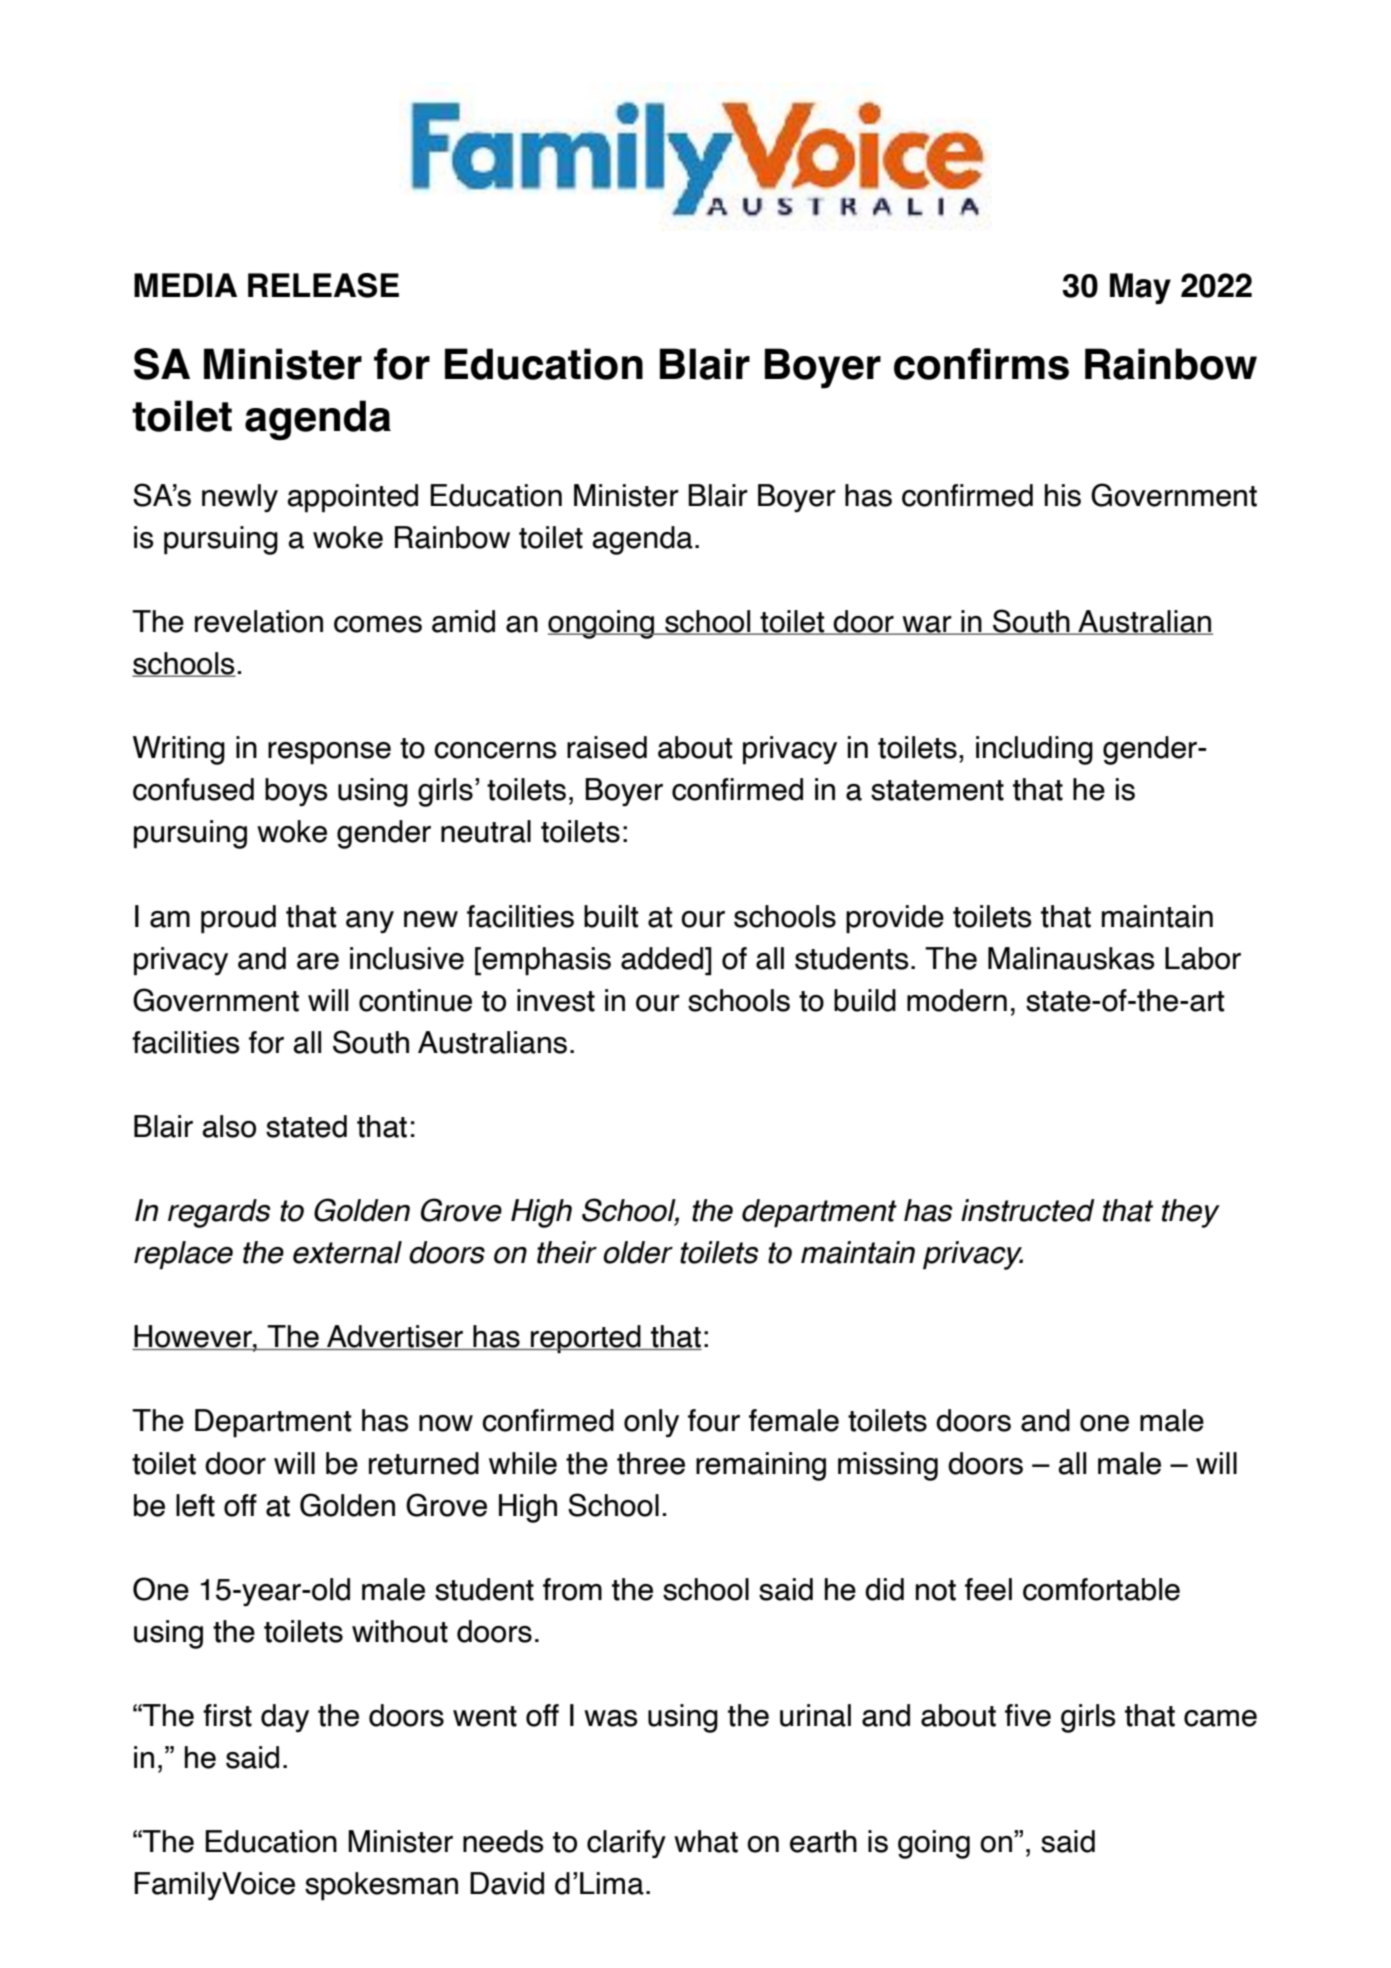  Describe the element at coordinates (381, 1886) in the screenshot. I see `spokesman` at that location.
